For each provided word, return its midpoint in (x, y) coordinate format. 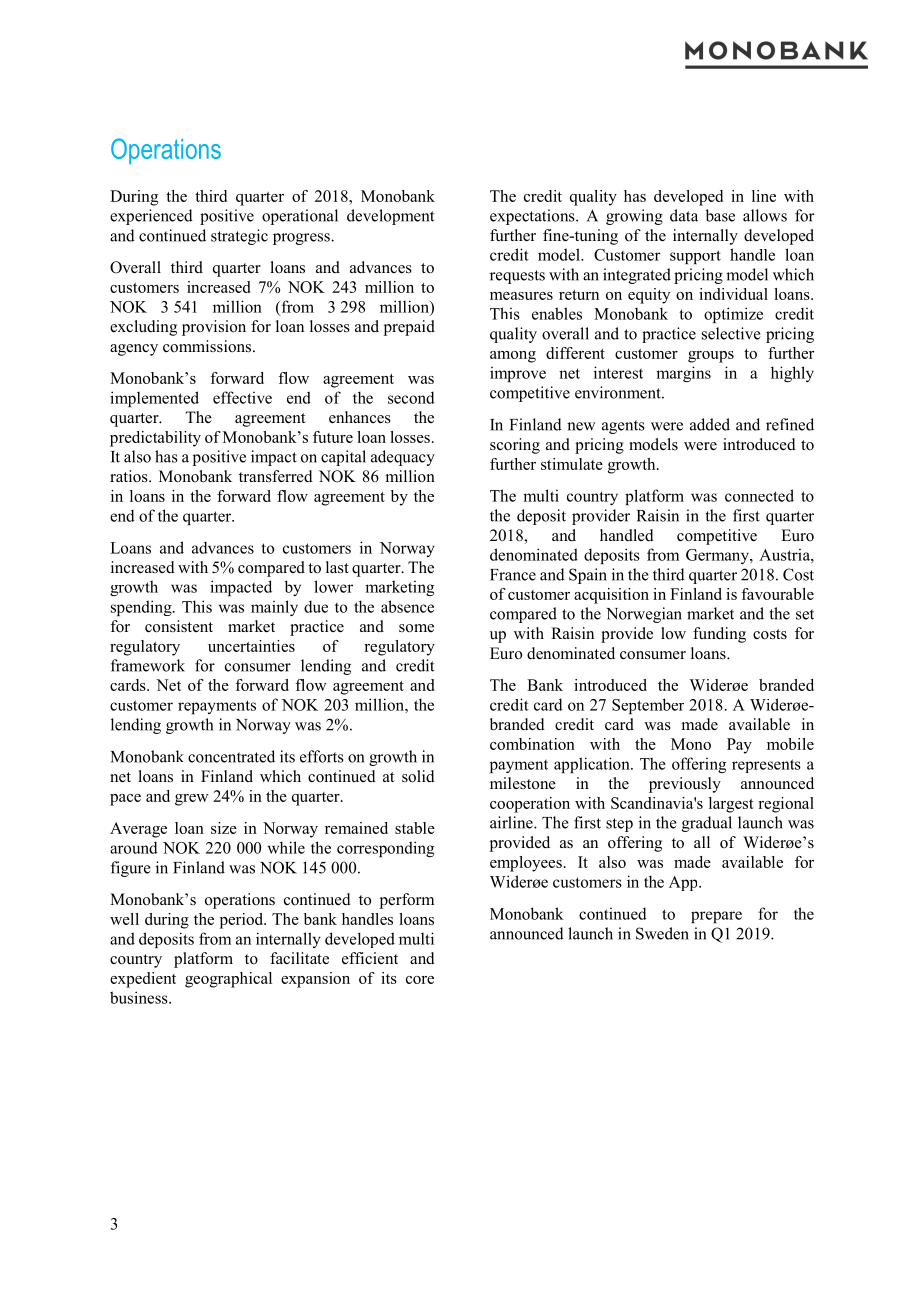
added (710, 424)
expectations (533, 217)
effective (242, 397)
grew (192, 800)
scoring (515, 446)
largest (731, 805)
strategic (239, 237)
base (720, 215)
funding (719, 635)
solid (418, 776)
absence (407, 606)
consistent (179, 626)
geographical (228, 980)
